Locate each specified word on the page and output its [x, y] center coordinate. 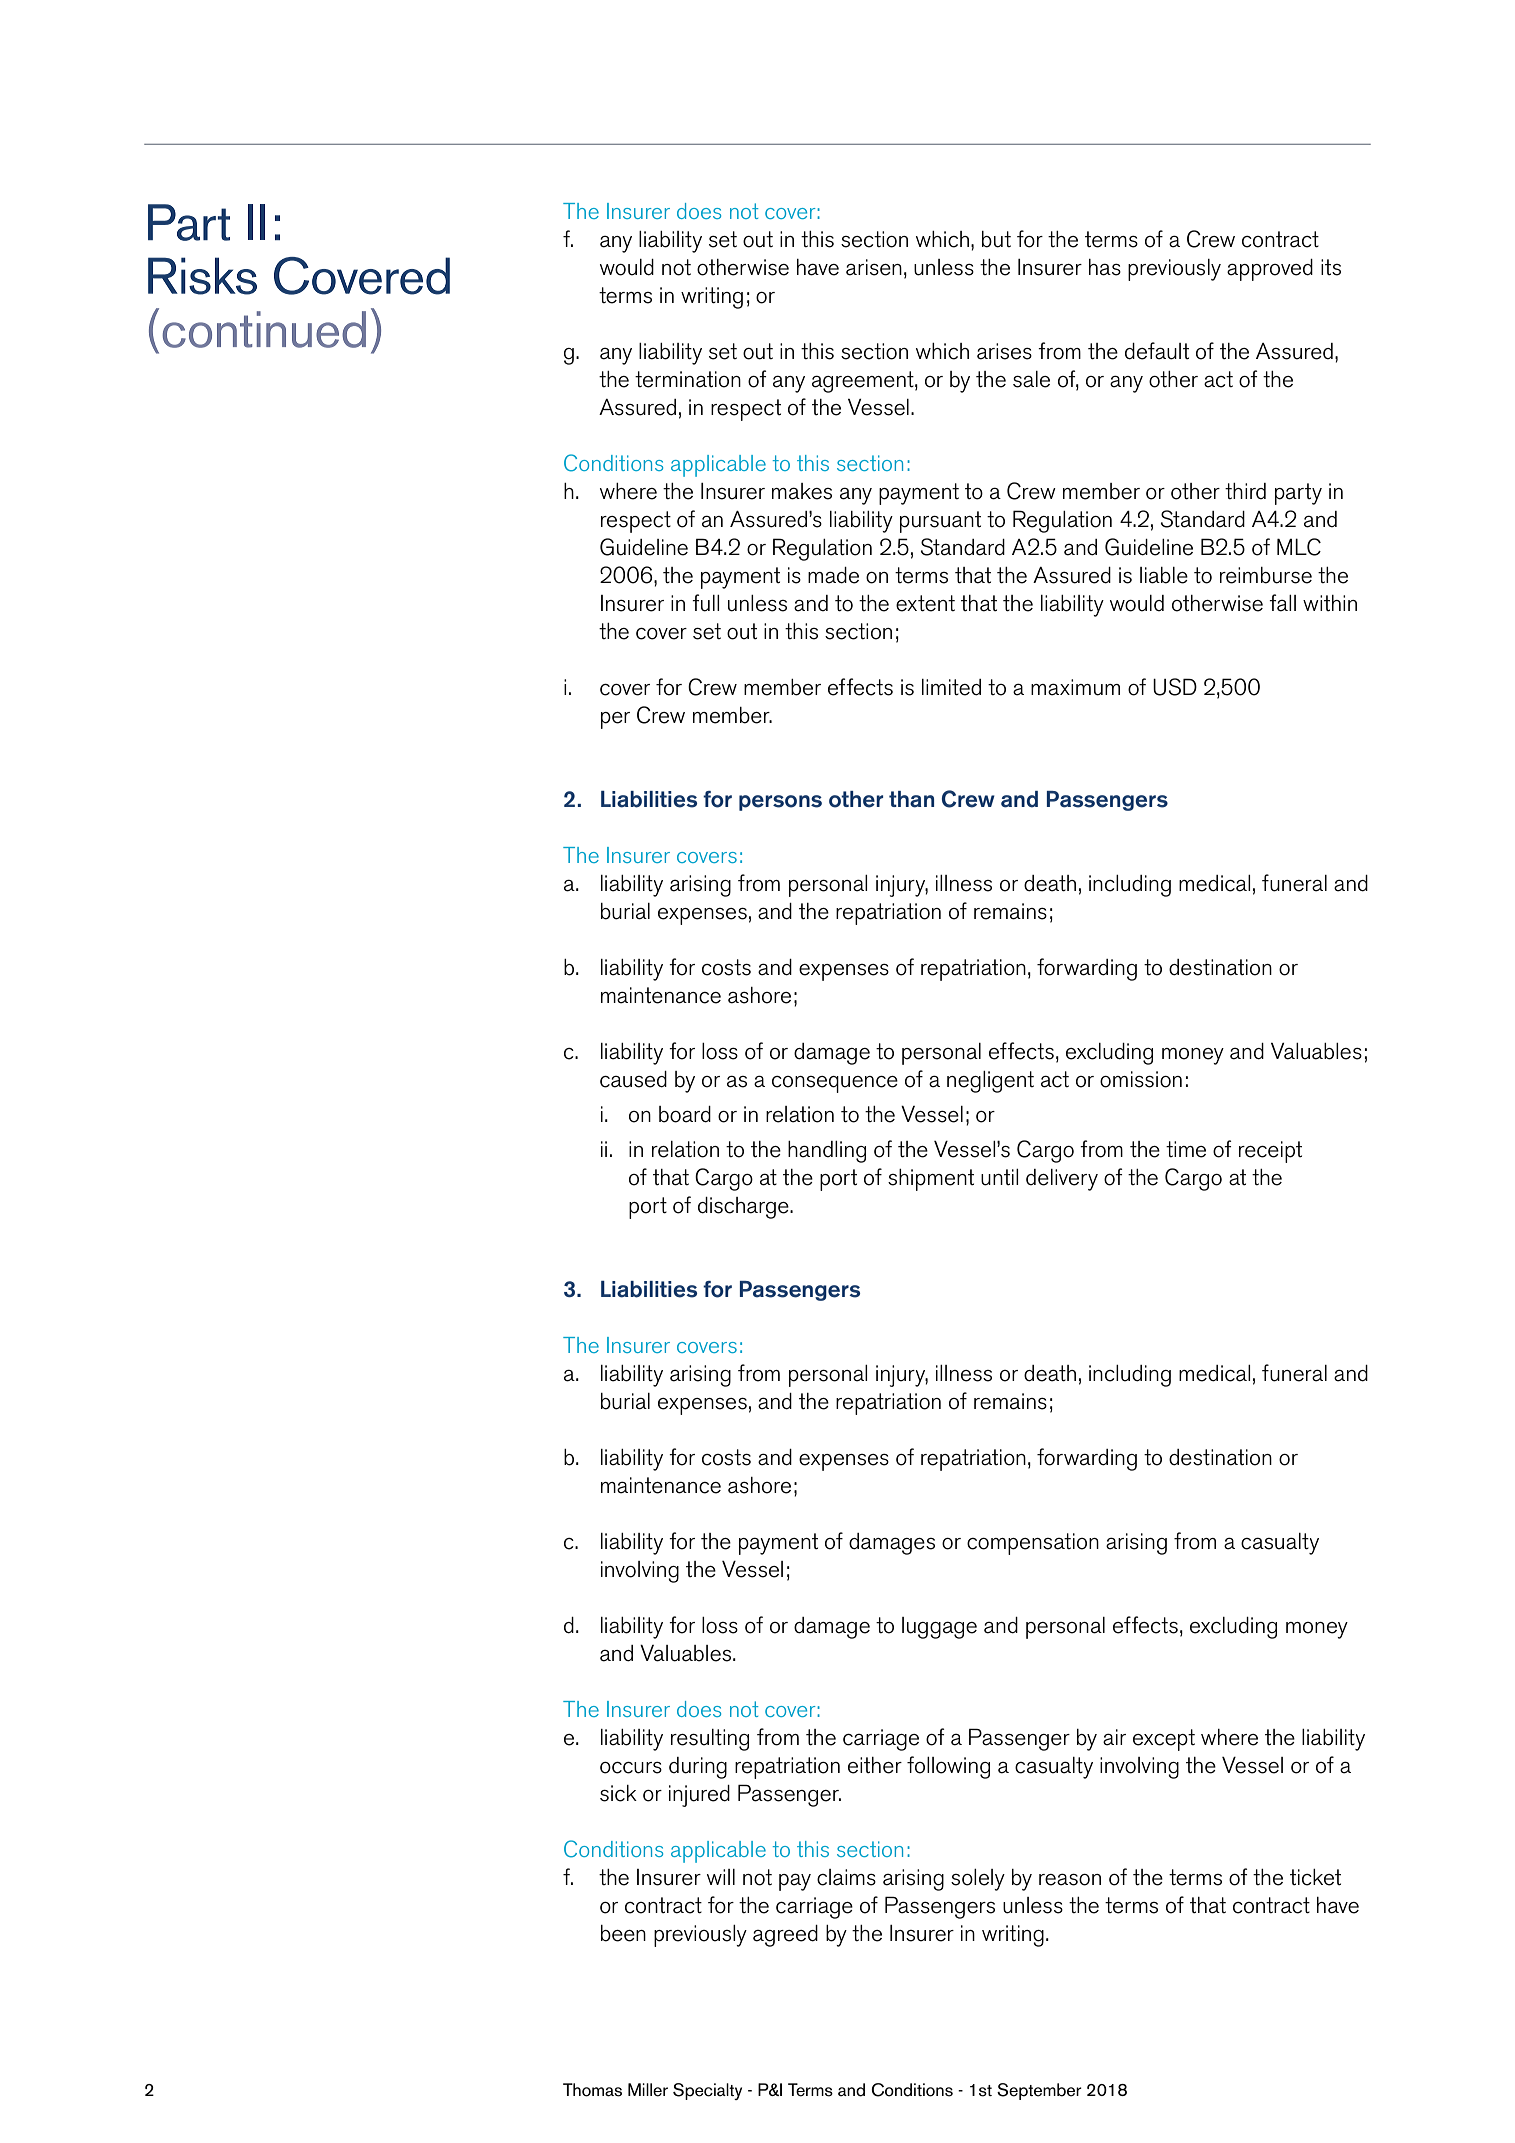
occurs [631, 1768]
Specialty [707, 2091]
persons [780, 803]
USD [1175, 687]
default [1157, 351]
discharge [744, 1208]
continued [264, 329]
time [1186, 1149]
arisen [874, 267]
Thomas [592, 2090]
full [705, 603]
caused [633, 1079]
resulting [710, 1740]
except [1164, 1740]
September [1039, 2091]
